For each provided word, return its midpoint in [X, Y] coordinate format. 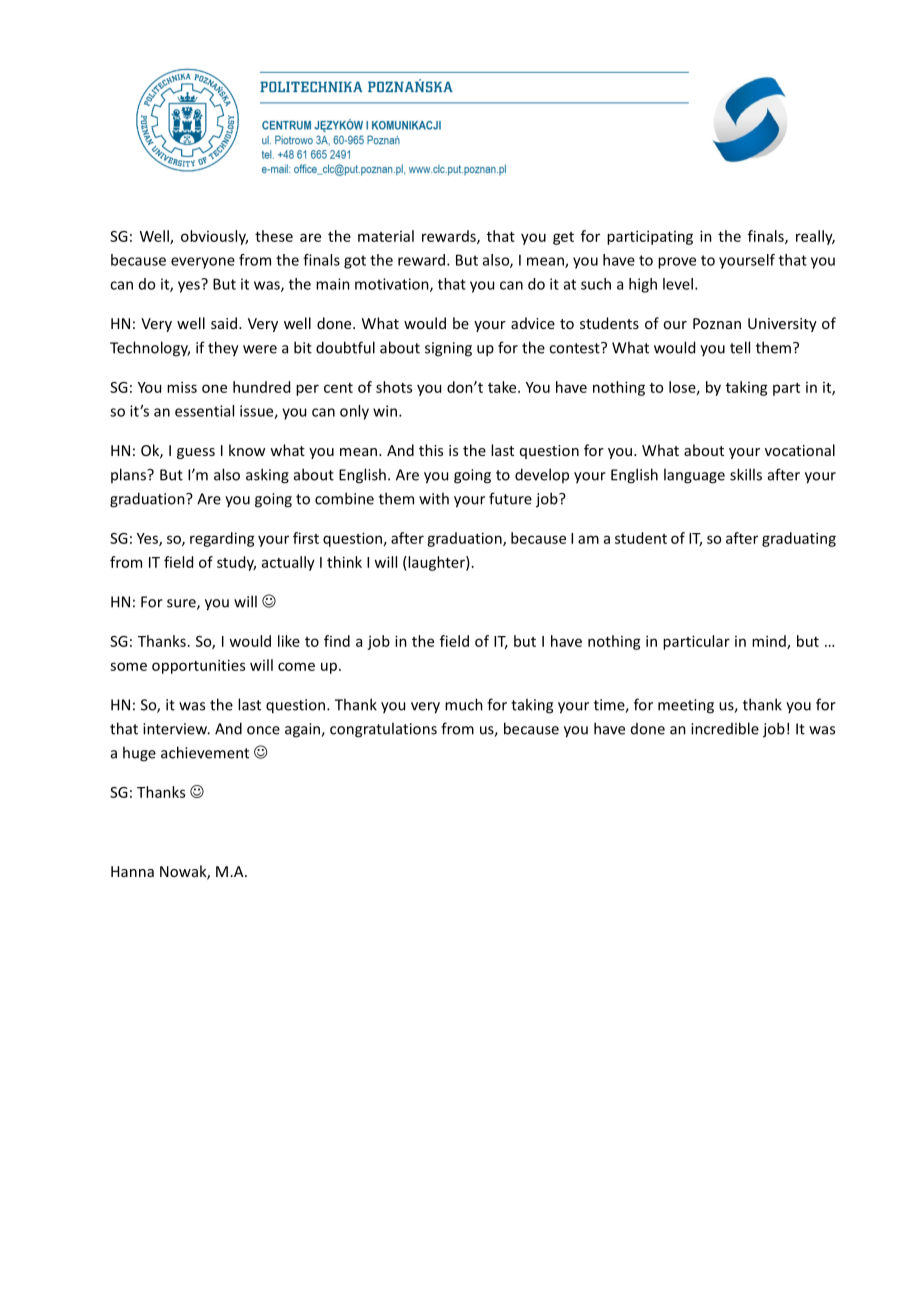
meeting [686, 706]
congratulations [383, 730]
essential [204, 411]
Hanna [132, 871]
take [503, 387]
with [434, 498]
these [274, 236]
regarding [222, 539]
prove [677, 263]
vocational [800, 450]
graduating [799, 539]
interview [176, 729]
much [464, 704]
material [386, 236]
